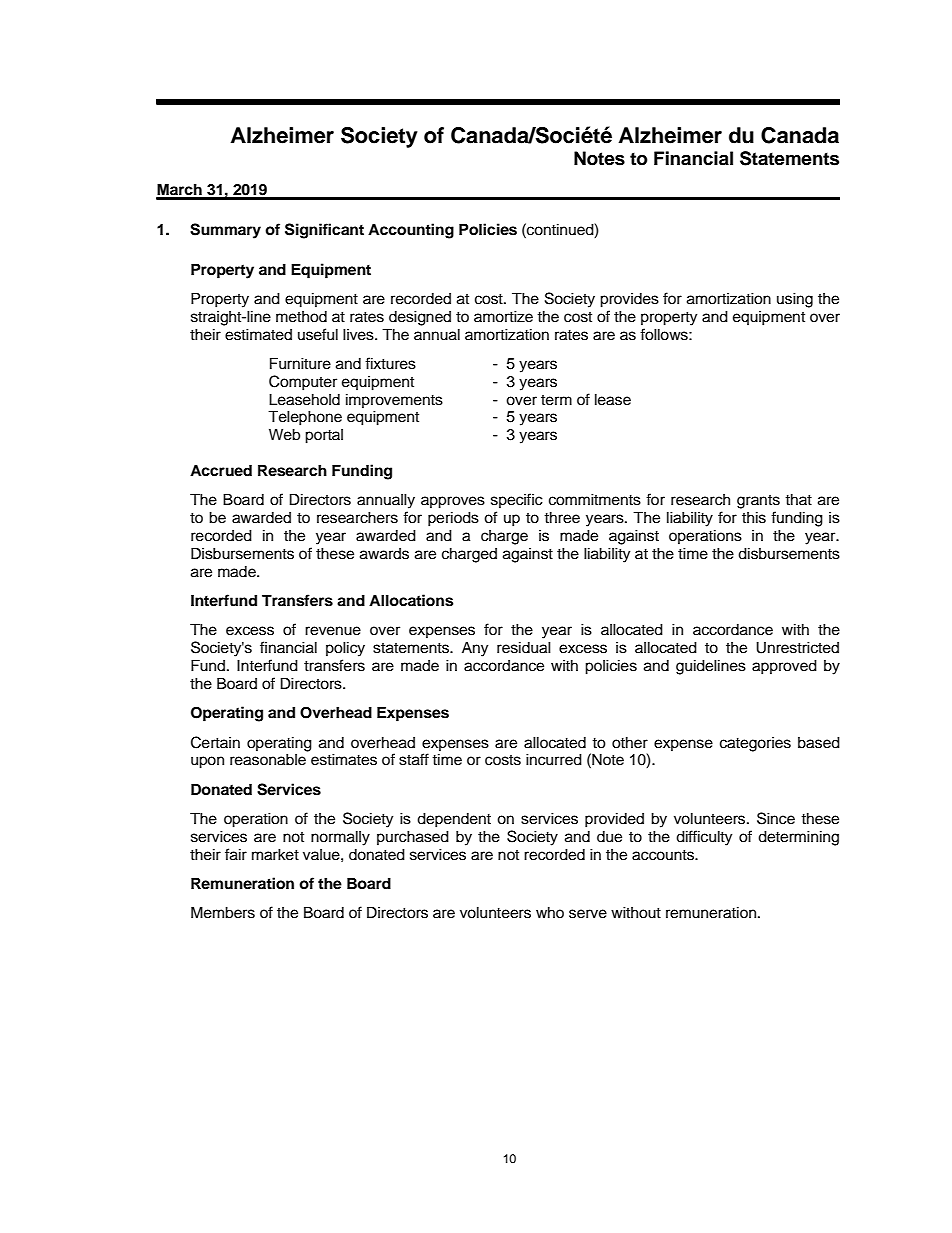  I want to click on three, so click(562, 517).
